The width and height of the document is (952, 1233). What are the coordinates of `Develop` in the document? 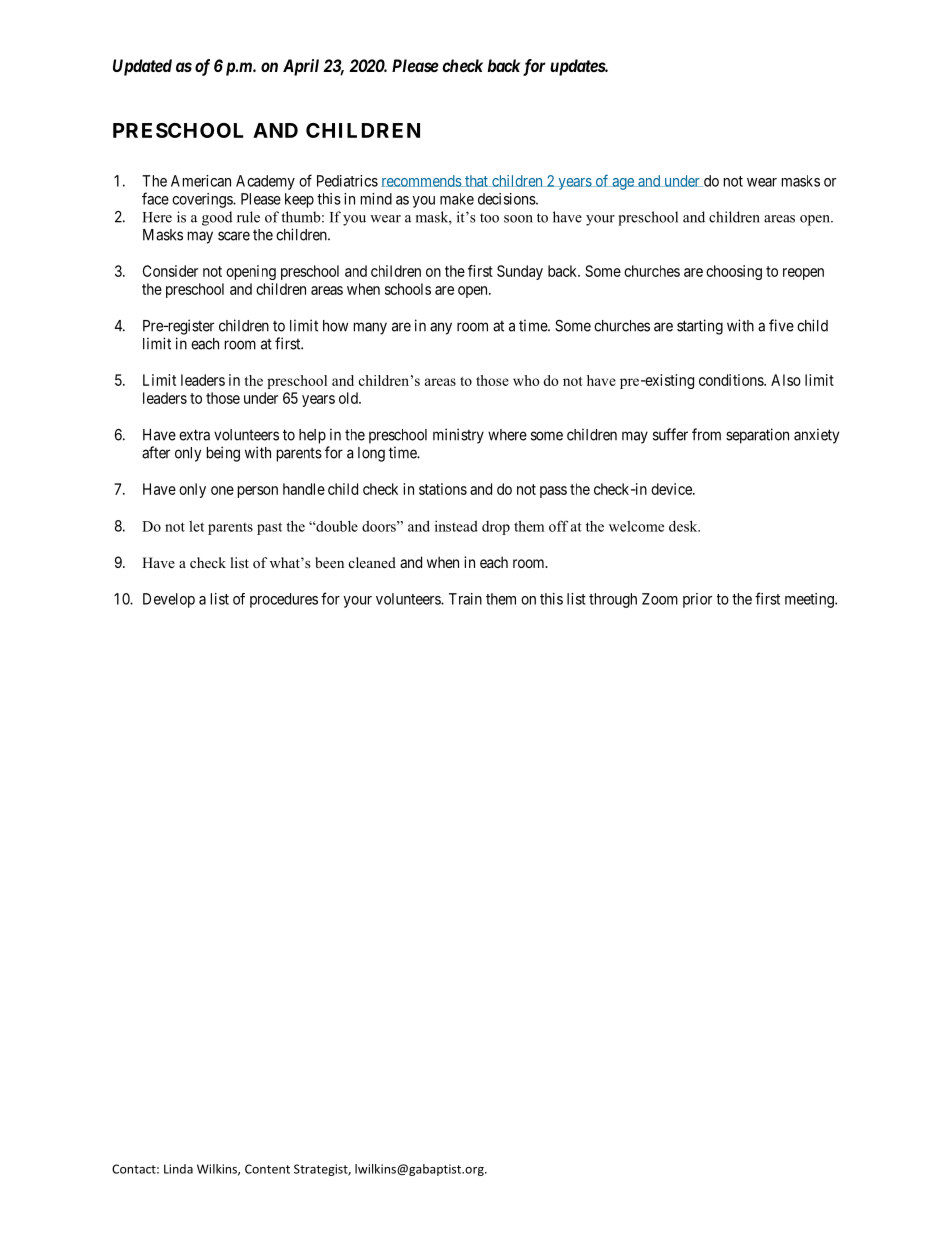 It's located at (169, 600).
